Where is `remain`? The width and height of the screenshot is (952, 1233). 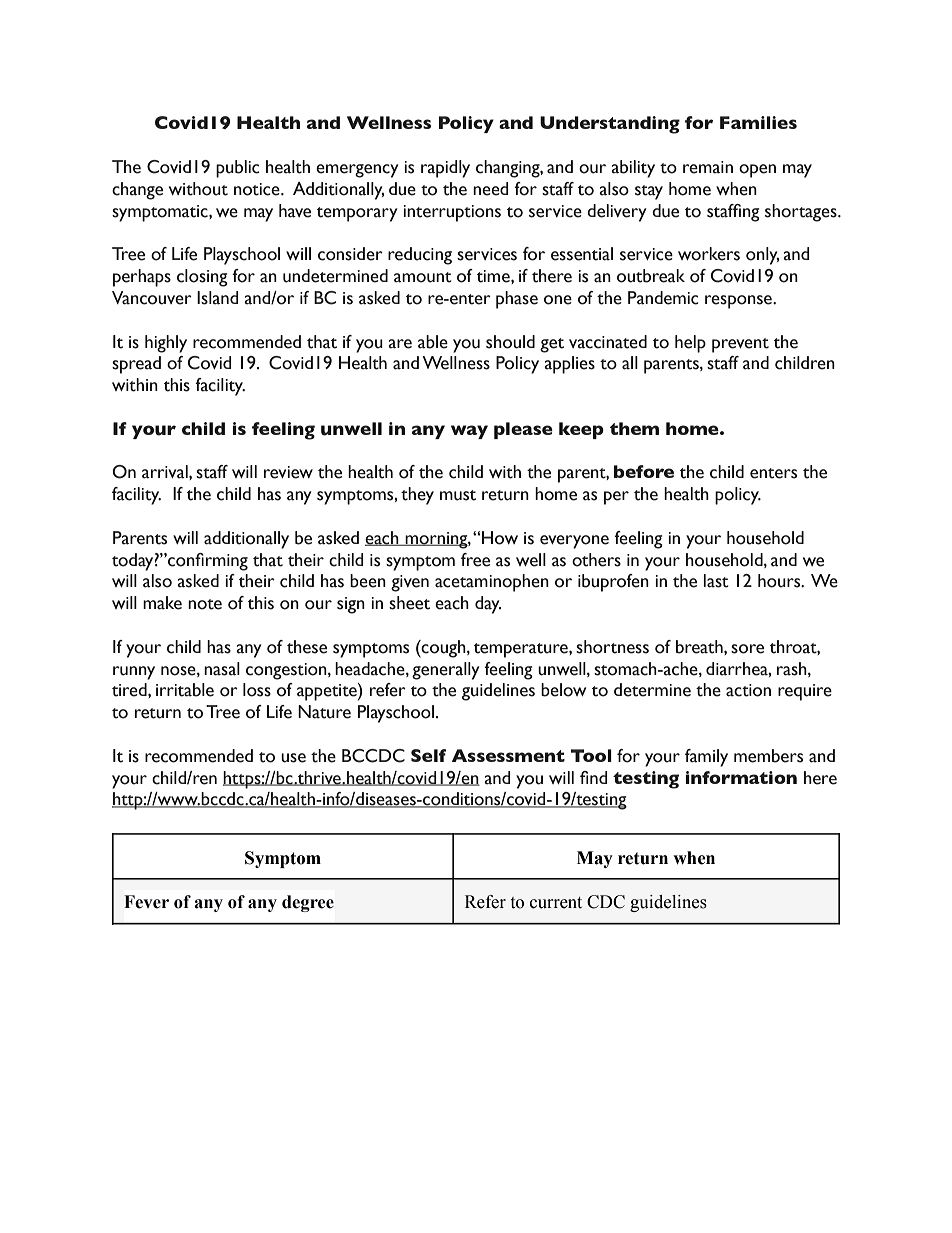 remain is located at coordinates (708, 167).
